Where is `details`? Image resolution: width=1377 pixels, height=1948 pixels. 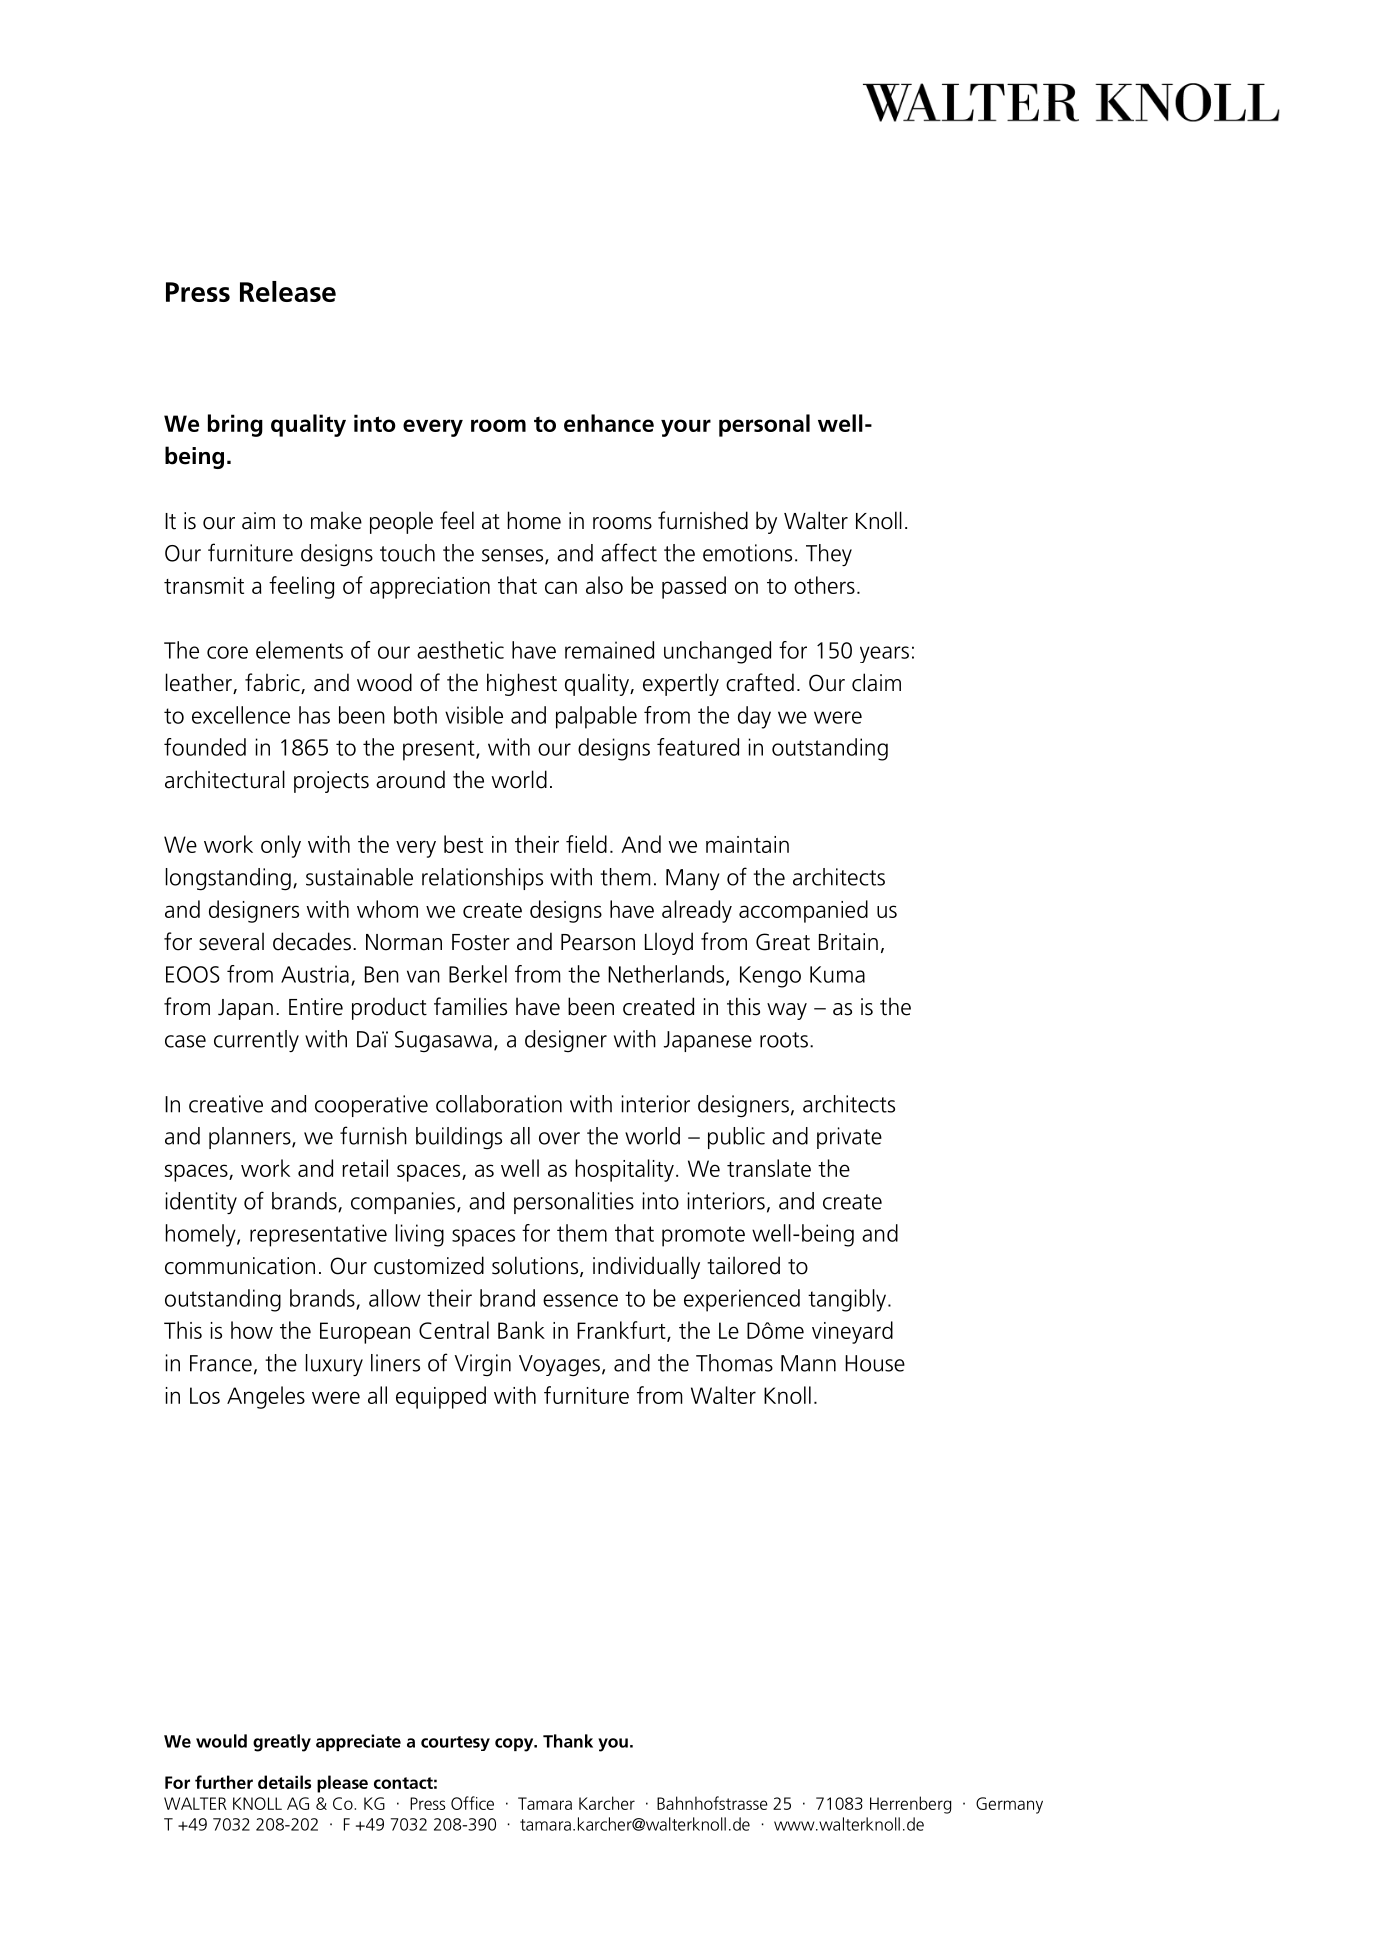 details is located at coordinates (284, 1782).
